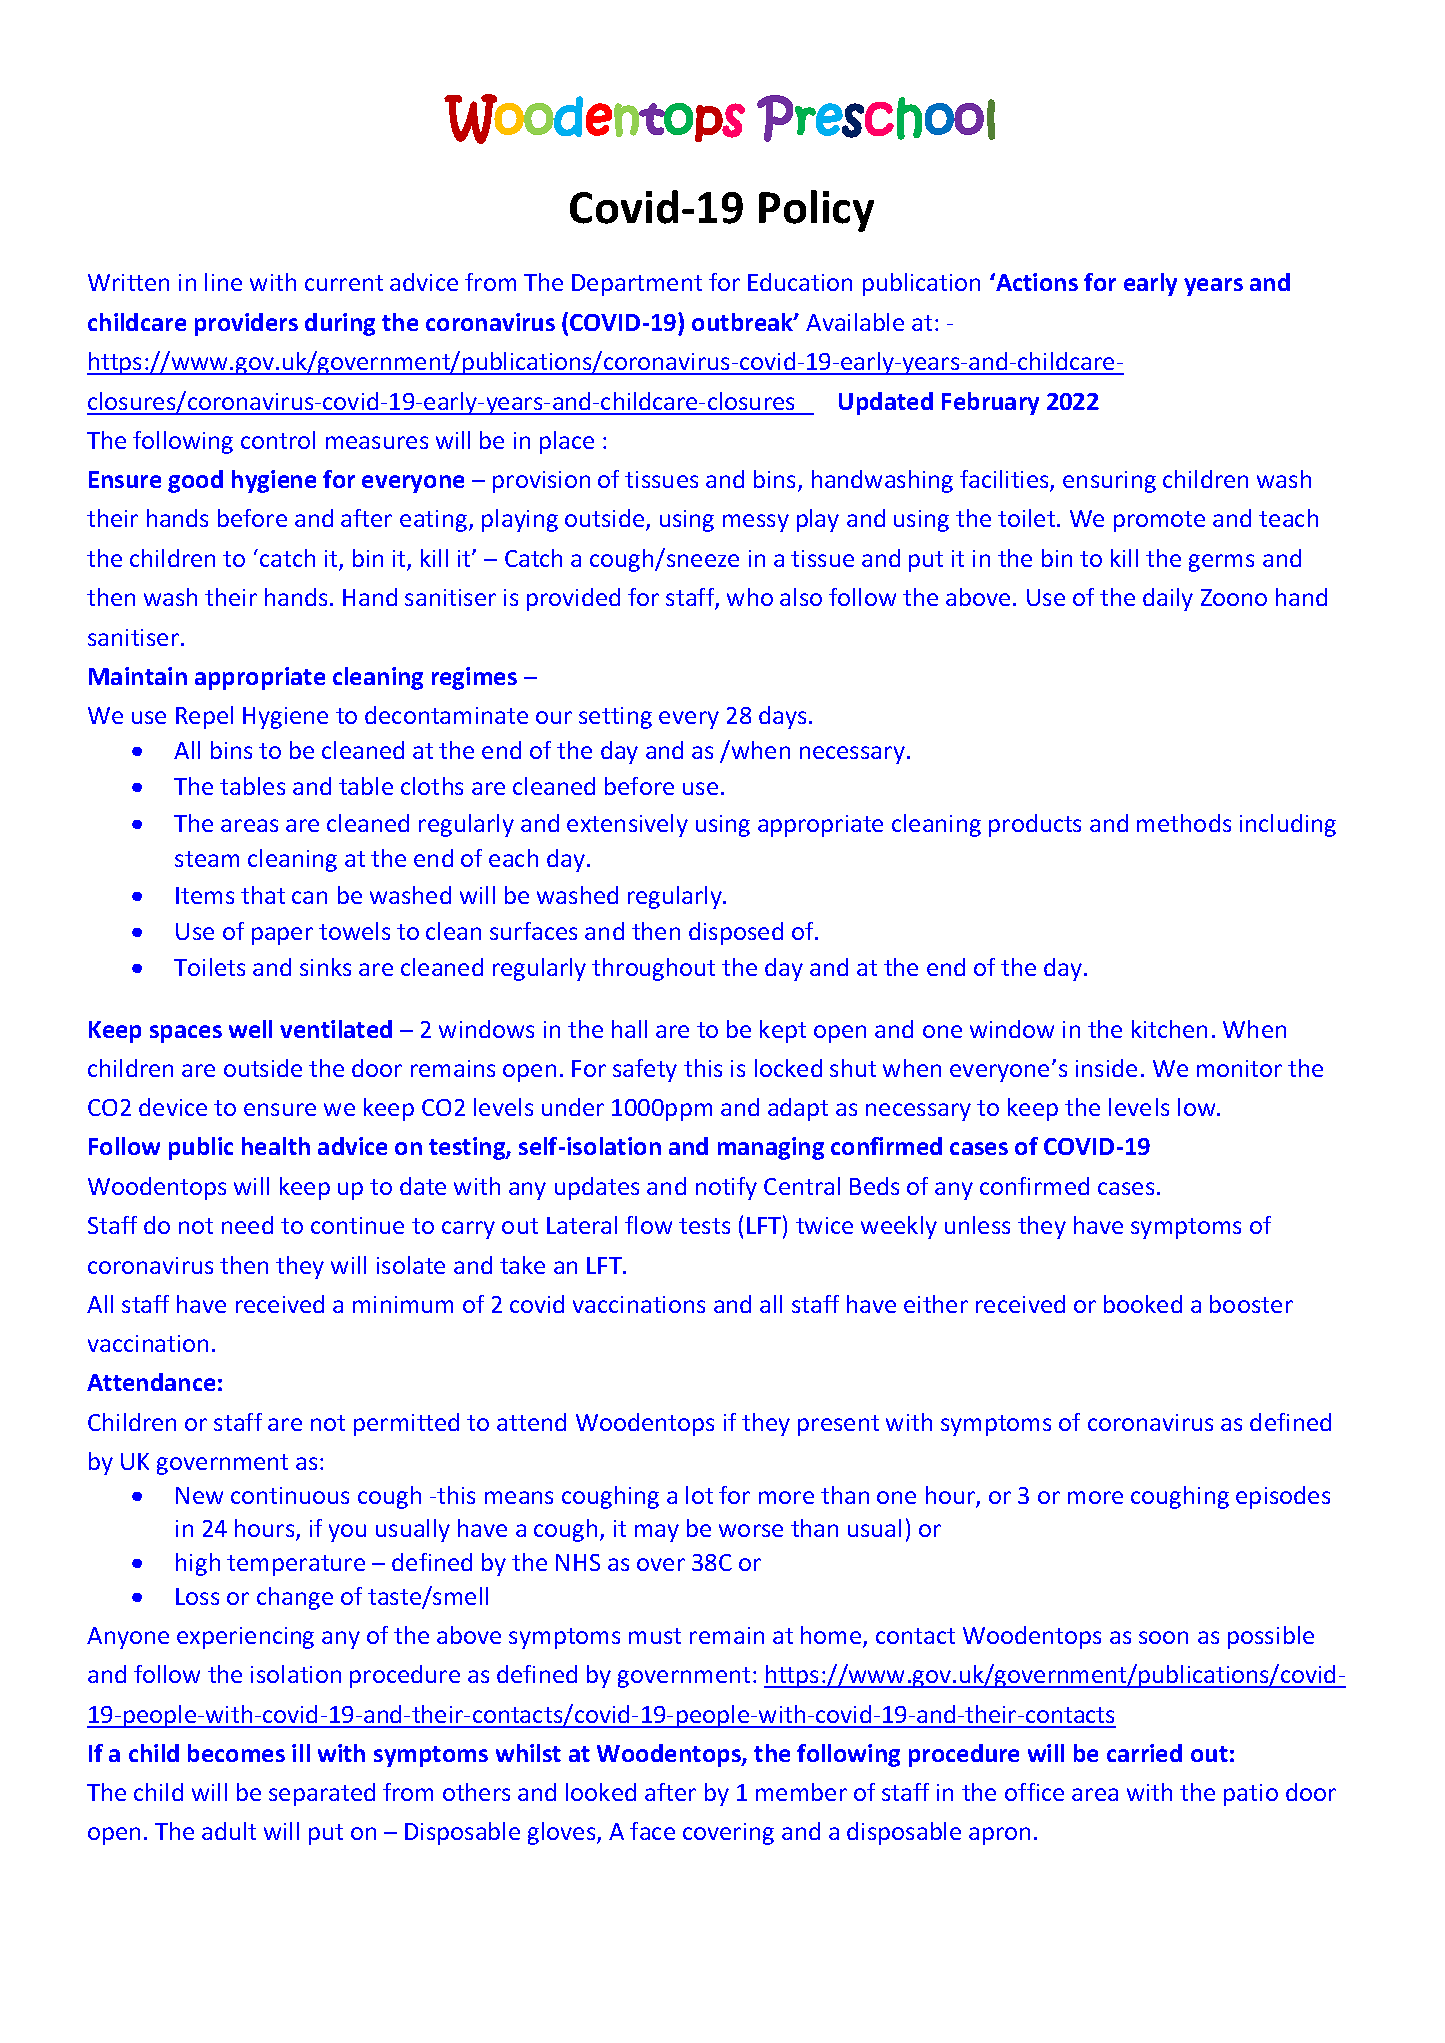 This screenshot has height=2043, width=1445. What do you see at coordinates (1036, 282) in the screenshot?
I see `Actions` at bounding box center [1036, 282].
